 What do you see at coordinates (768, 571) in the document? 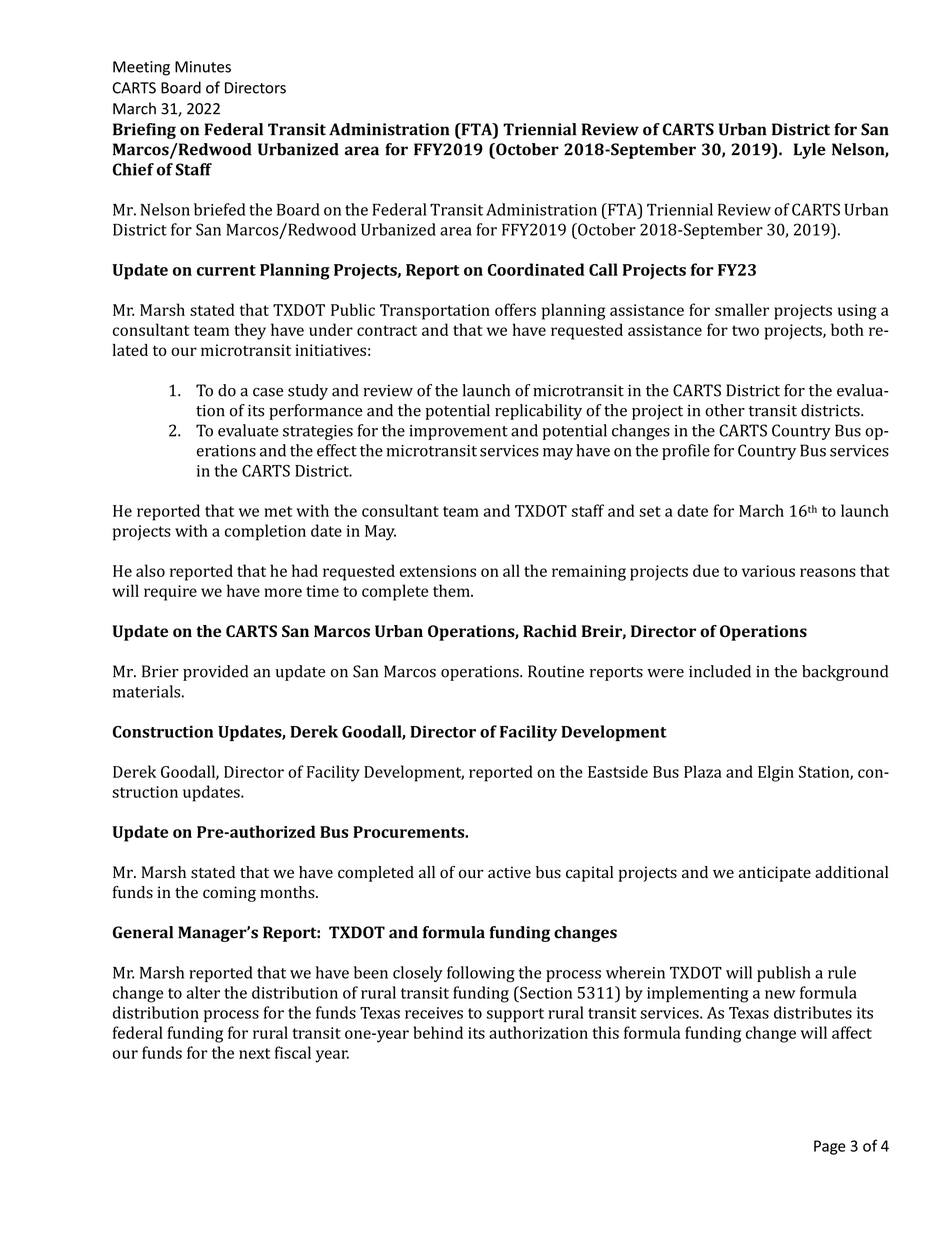
I see `various` at bounding box center [768, 571].
